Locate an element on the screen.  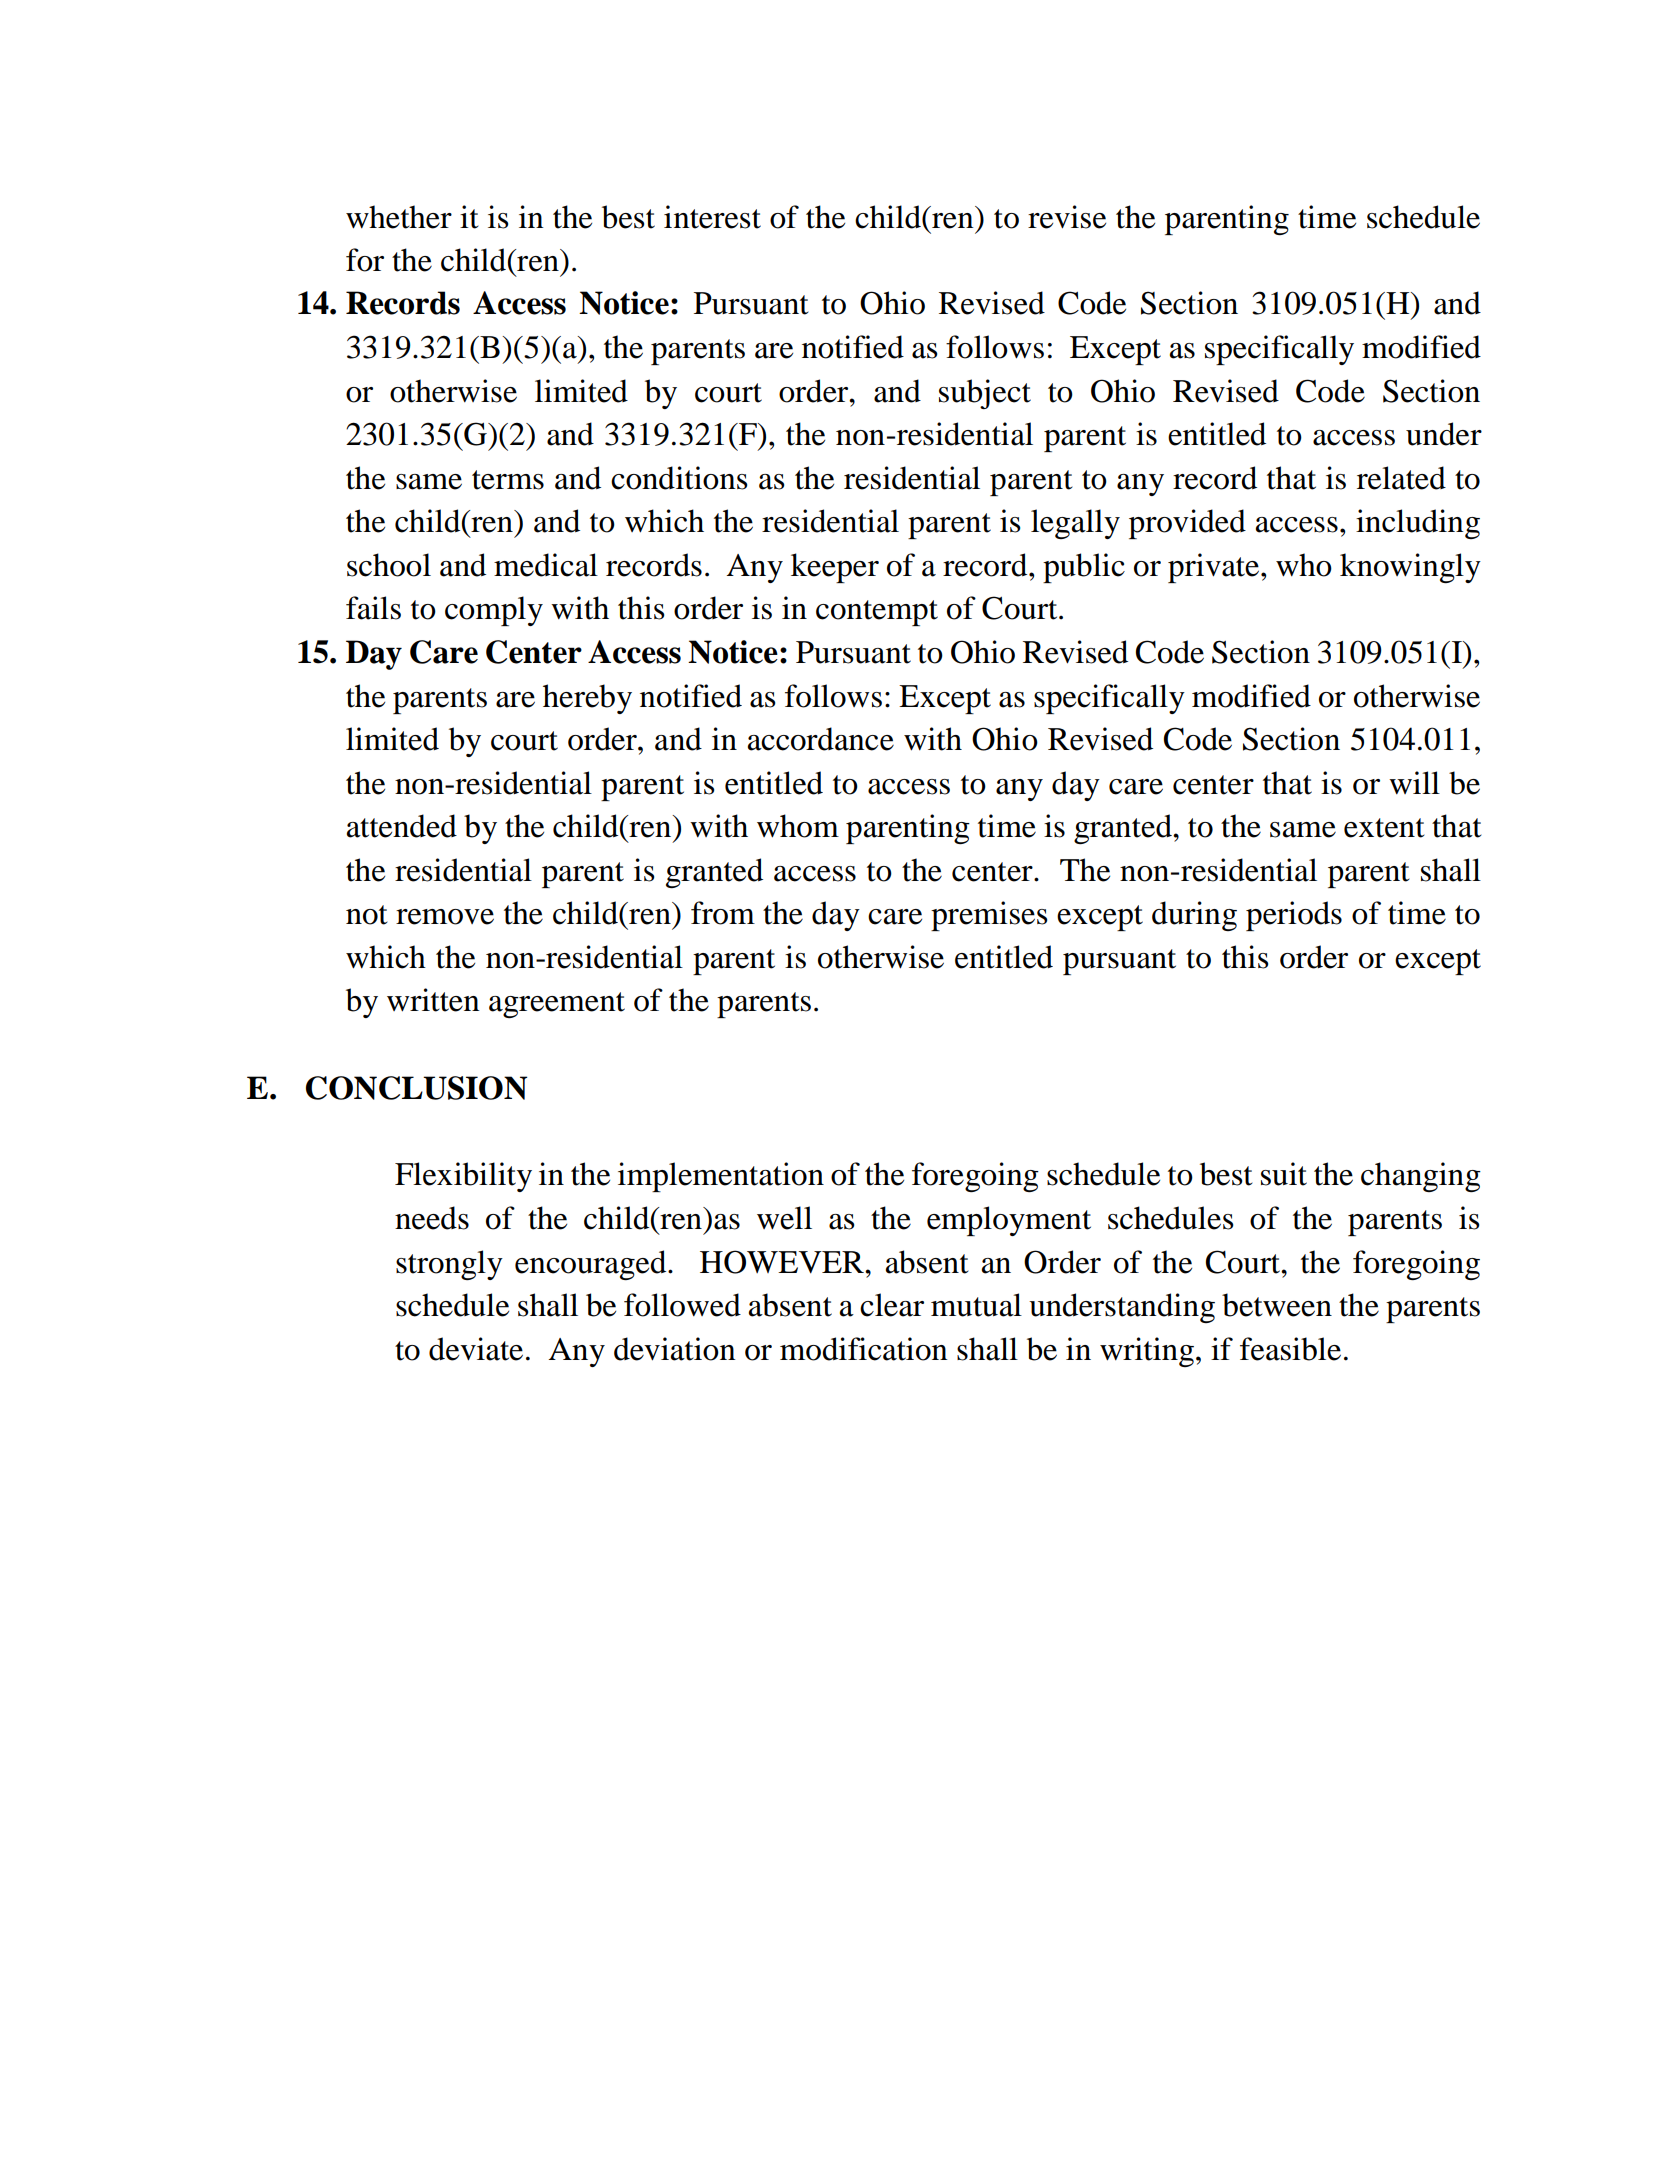
contempt is located at coordinates (877, 613).
